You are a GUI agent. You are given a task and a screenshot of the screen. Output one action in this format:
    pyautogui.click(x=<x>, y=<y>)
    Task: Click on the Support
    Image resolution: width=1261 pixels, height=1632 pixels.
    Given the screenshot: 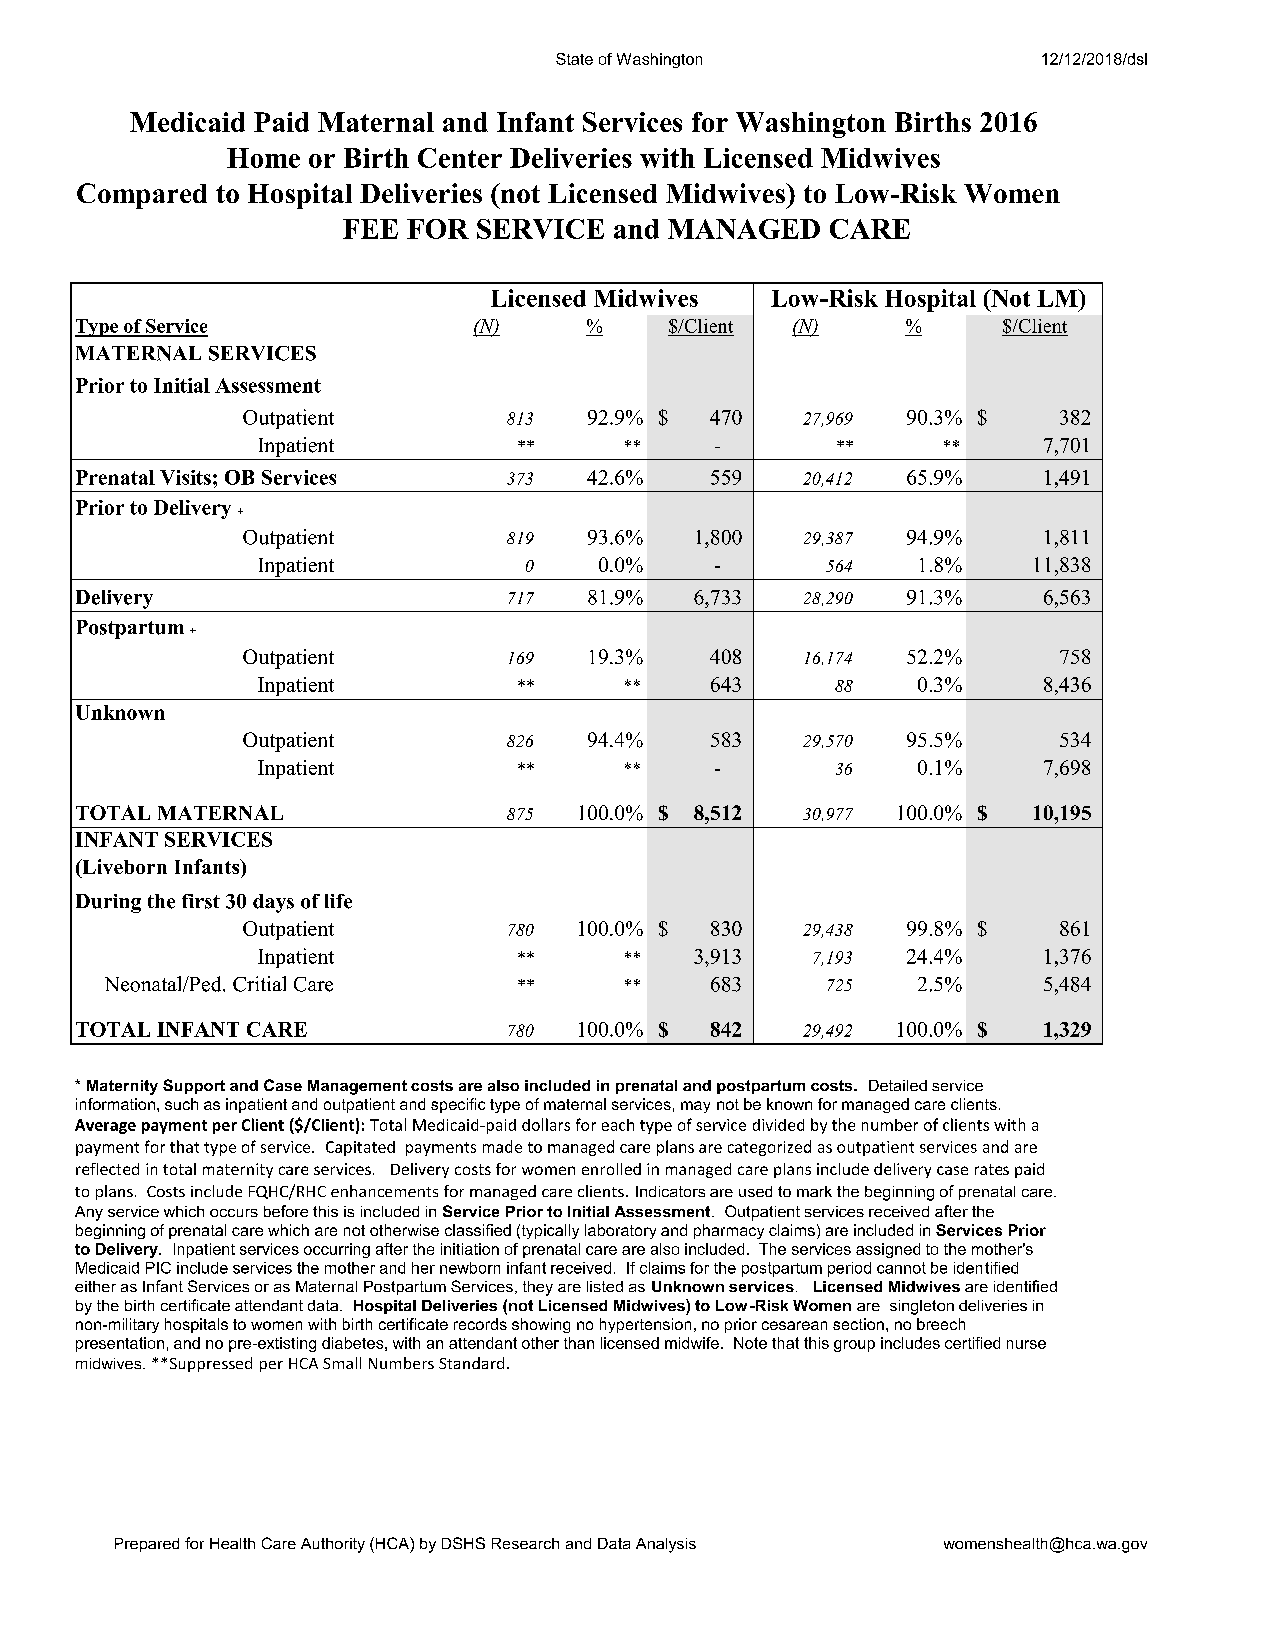 What is the action you would take?
    pyautogui.click(x=194, y=1086)
